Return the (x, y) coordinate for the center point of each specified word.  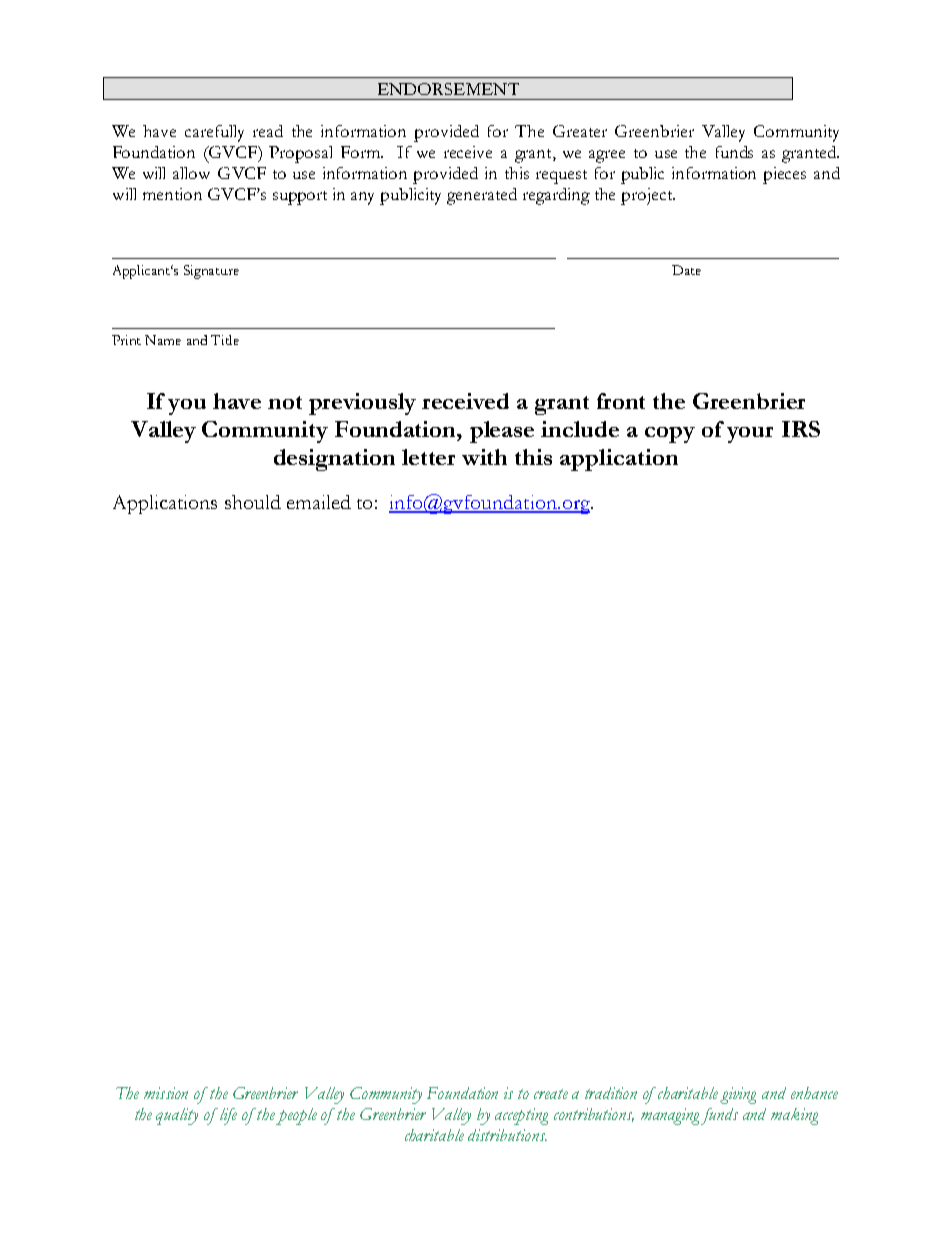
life (228, 1116)
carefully (214, 133)
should (253, 502)
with (484, 457)
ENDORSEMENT (448, 89)
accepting (521, 1116)
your (750, 435)
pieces (784, 175)
